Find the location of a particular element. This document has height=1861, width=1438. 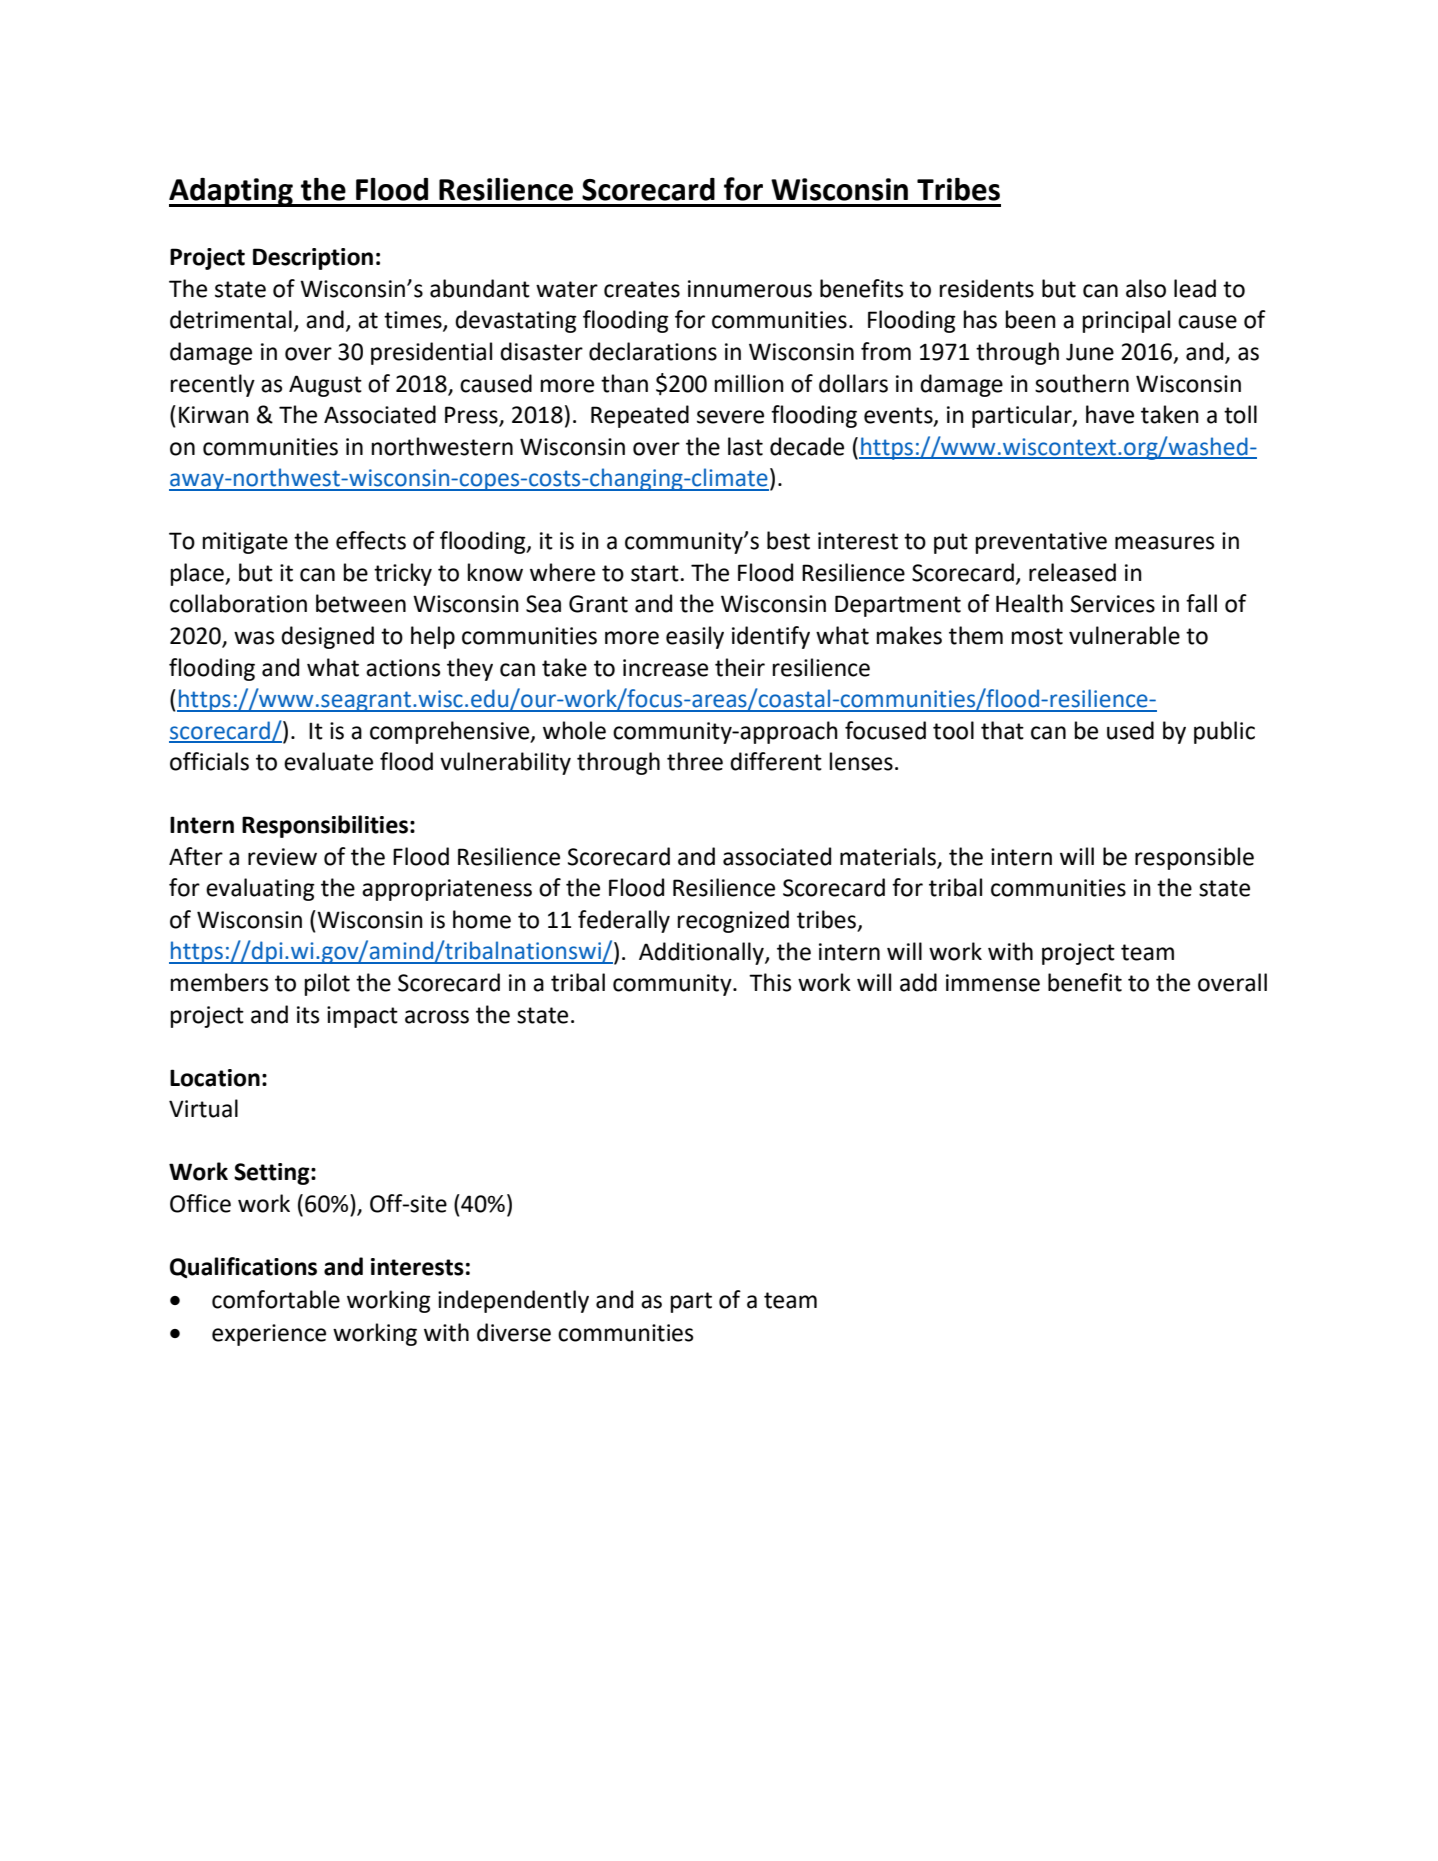

also is located at coordinates (1146, 288).
